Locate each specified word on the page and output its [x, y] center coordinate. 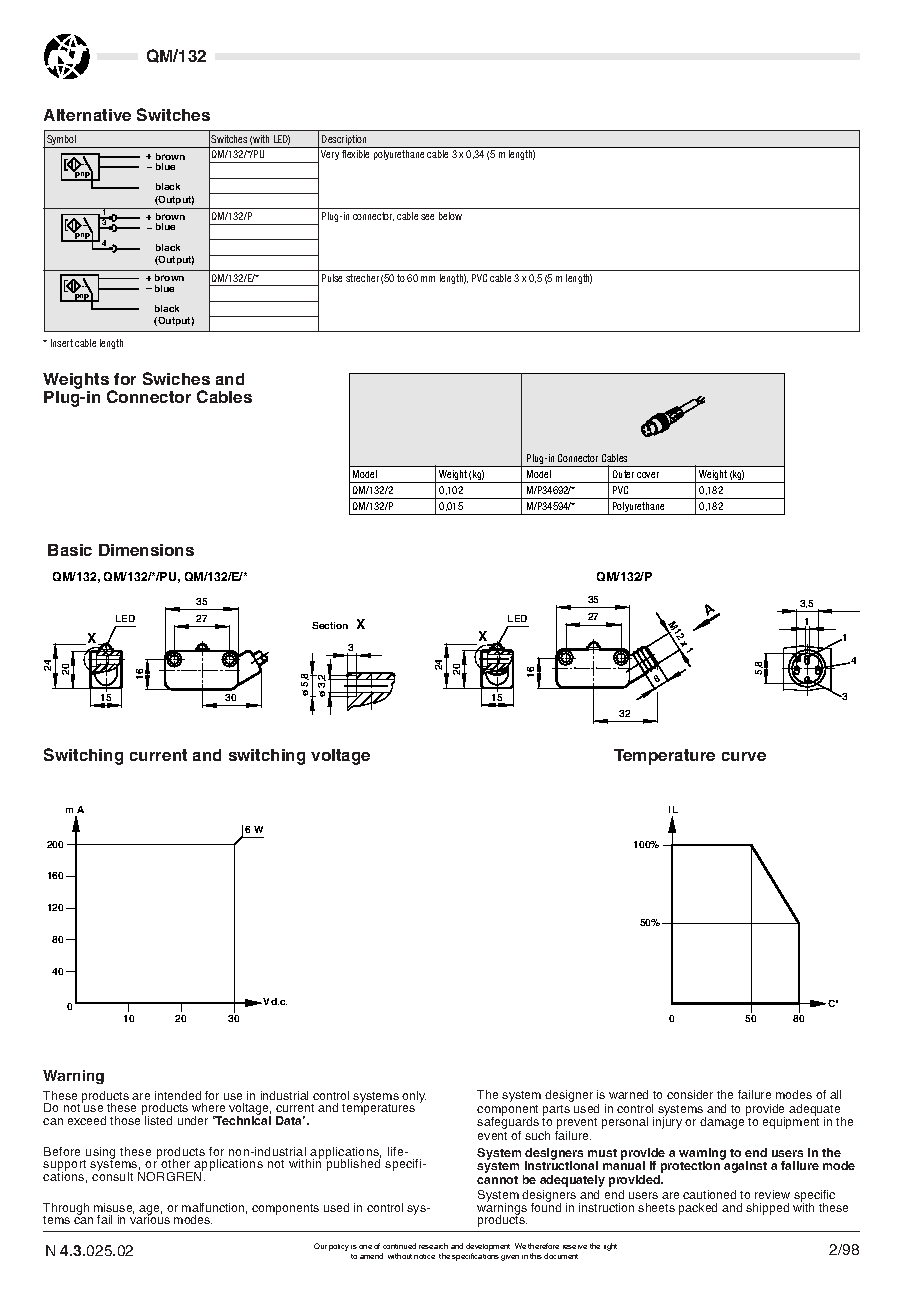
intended [178, 1095]
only [413, 1098]
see [427, 217]
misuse [114, 1208]
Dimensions [146, 550]
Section [330, 625]
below [450, 216]
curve [744, 756]
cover [648, 475]
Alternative [87, 115]
